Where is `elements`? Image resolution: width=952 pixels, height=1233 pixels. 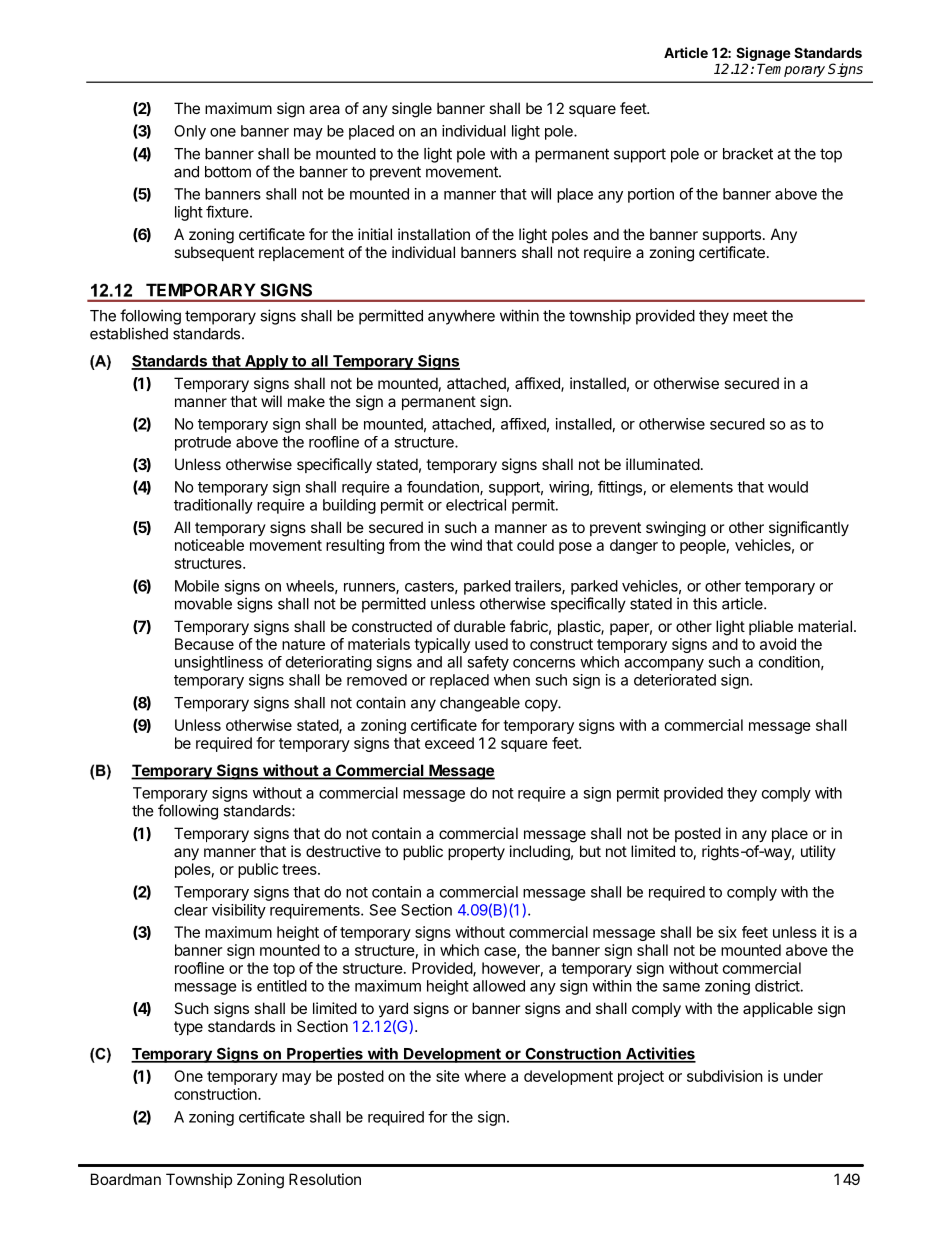
elements is located at coordinates (701, 487).
